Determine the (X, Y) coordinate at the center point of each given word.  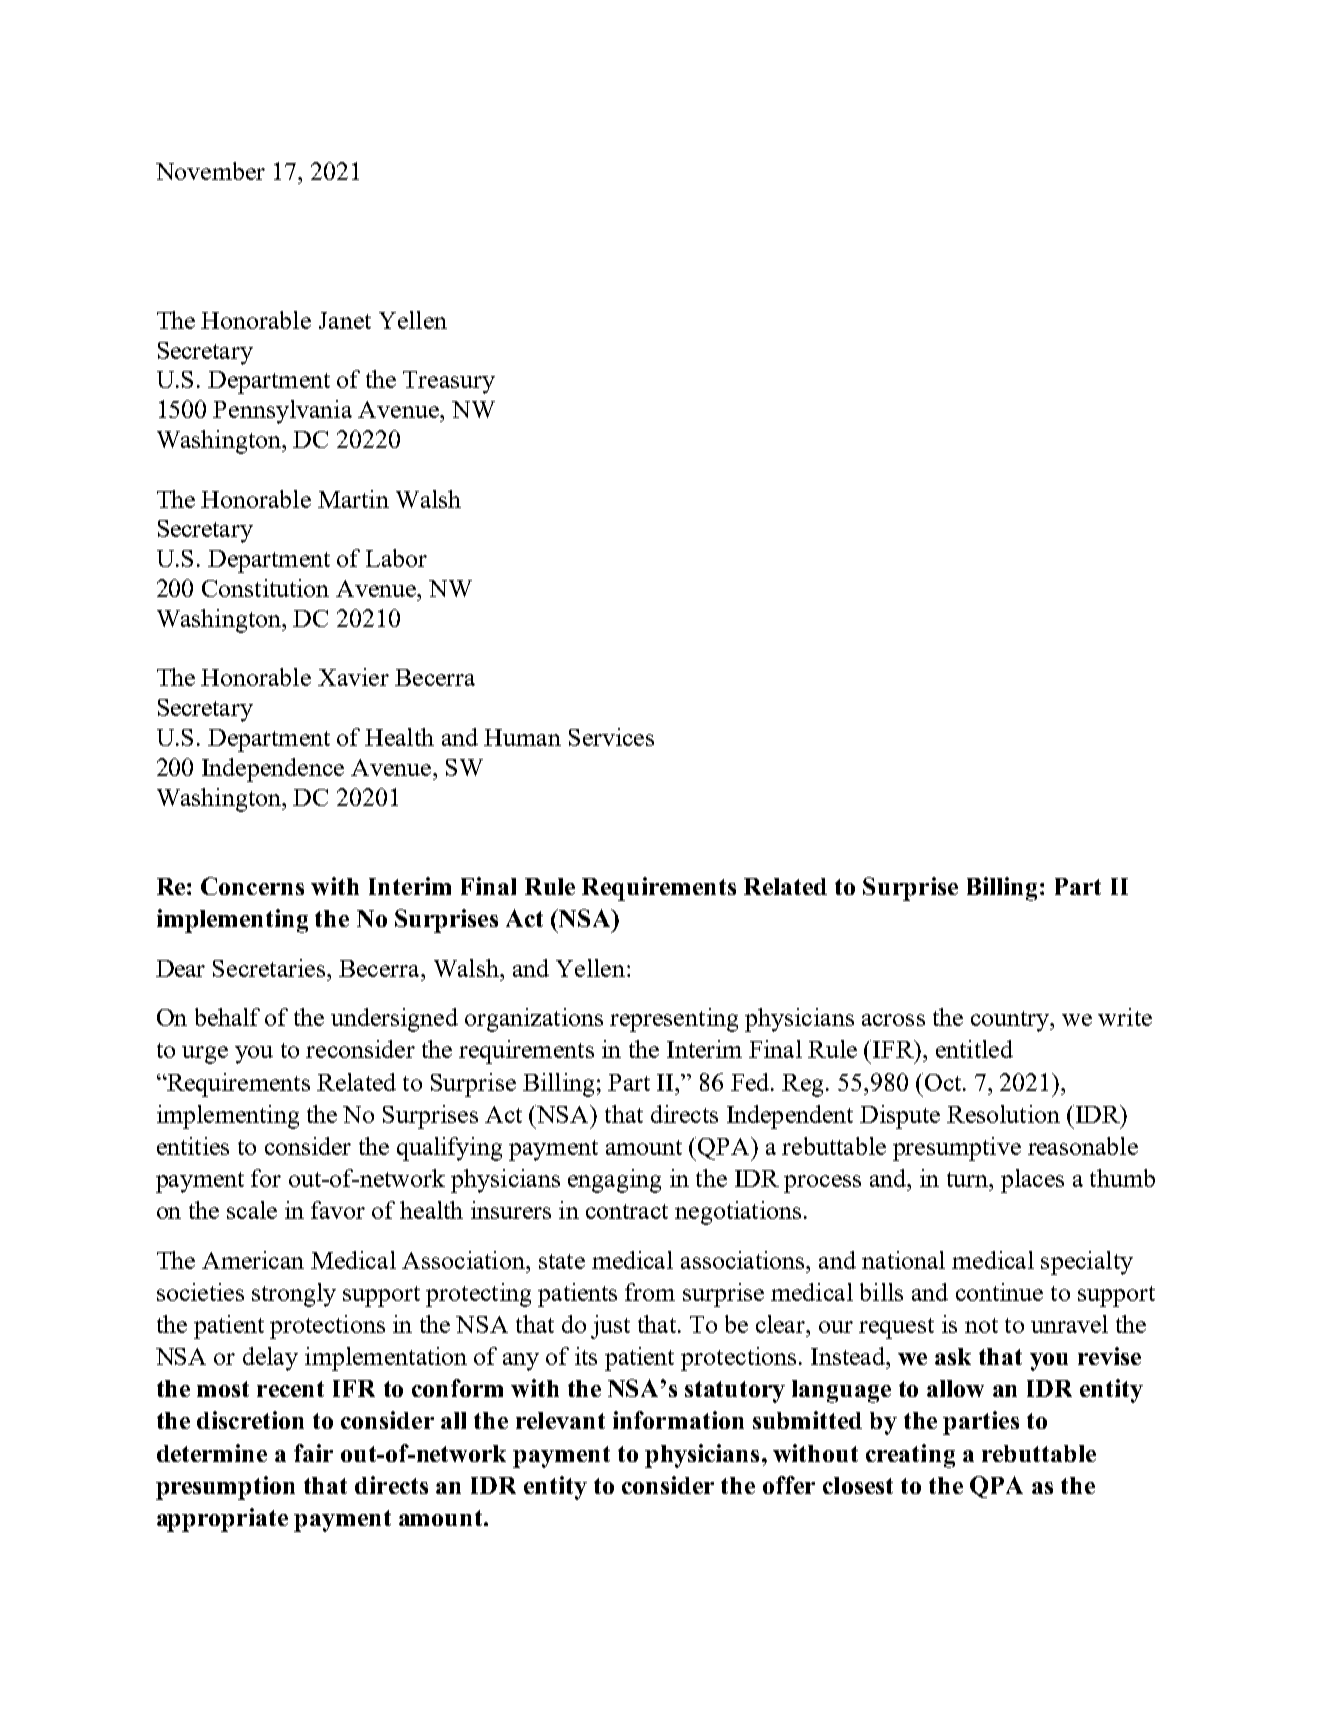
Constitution (265, 588)
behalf (227, 1017)
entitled (974, 1049)
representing (674, 1020)
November (210, 171)
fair (313, 1453)
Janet (345, 320)
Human (522, 737)
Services (611, 737)
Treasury (449, 382)
